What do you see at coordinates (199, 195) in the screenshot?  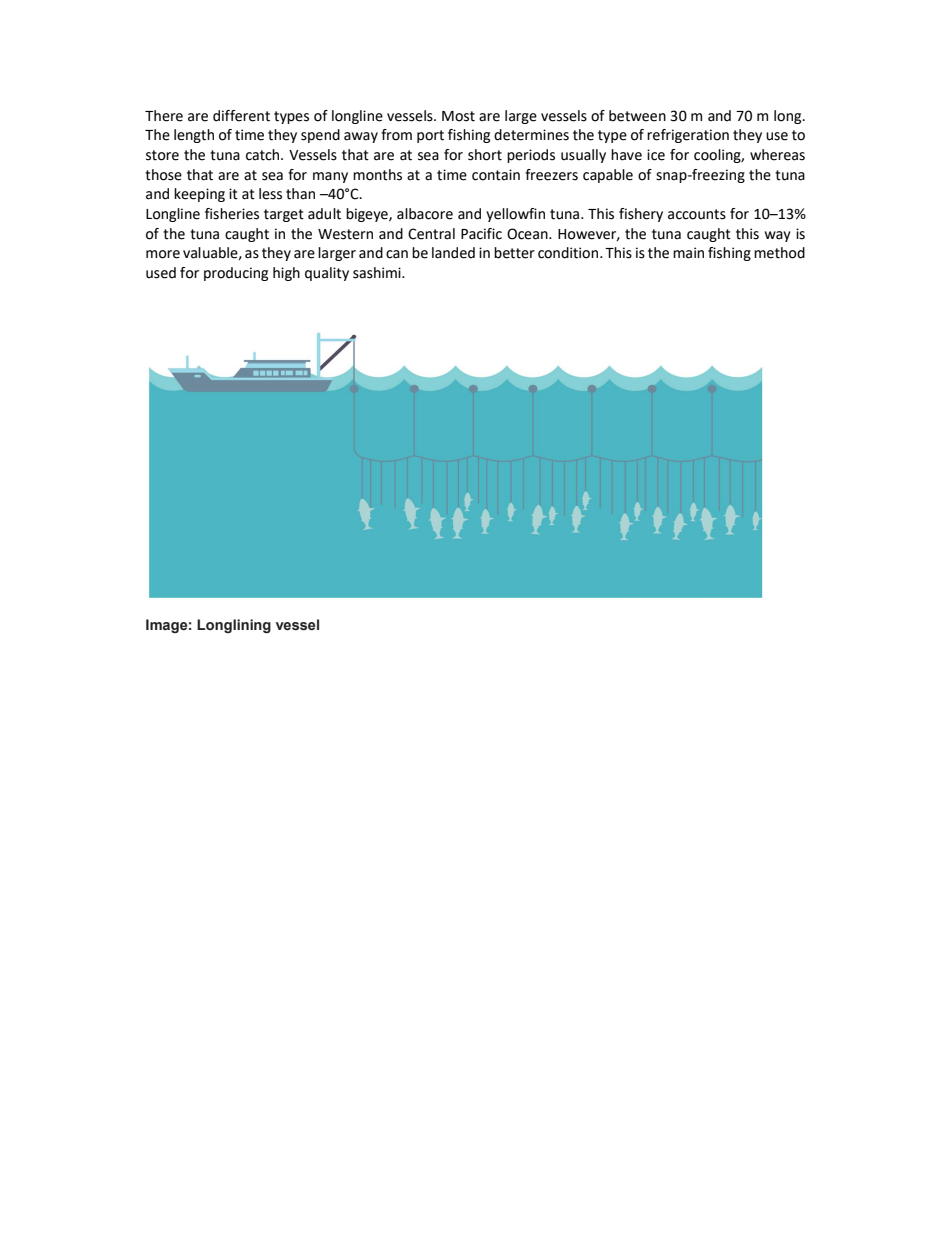 I see `keeping` at bounding box center [199, 195].
